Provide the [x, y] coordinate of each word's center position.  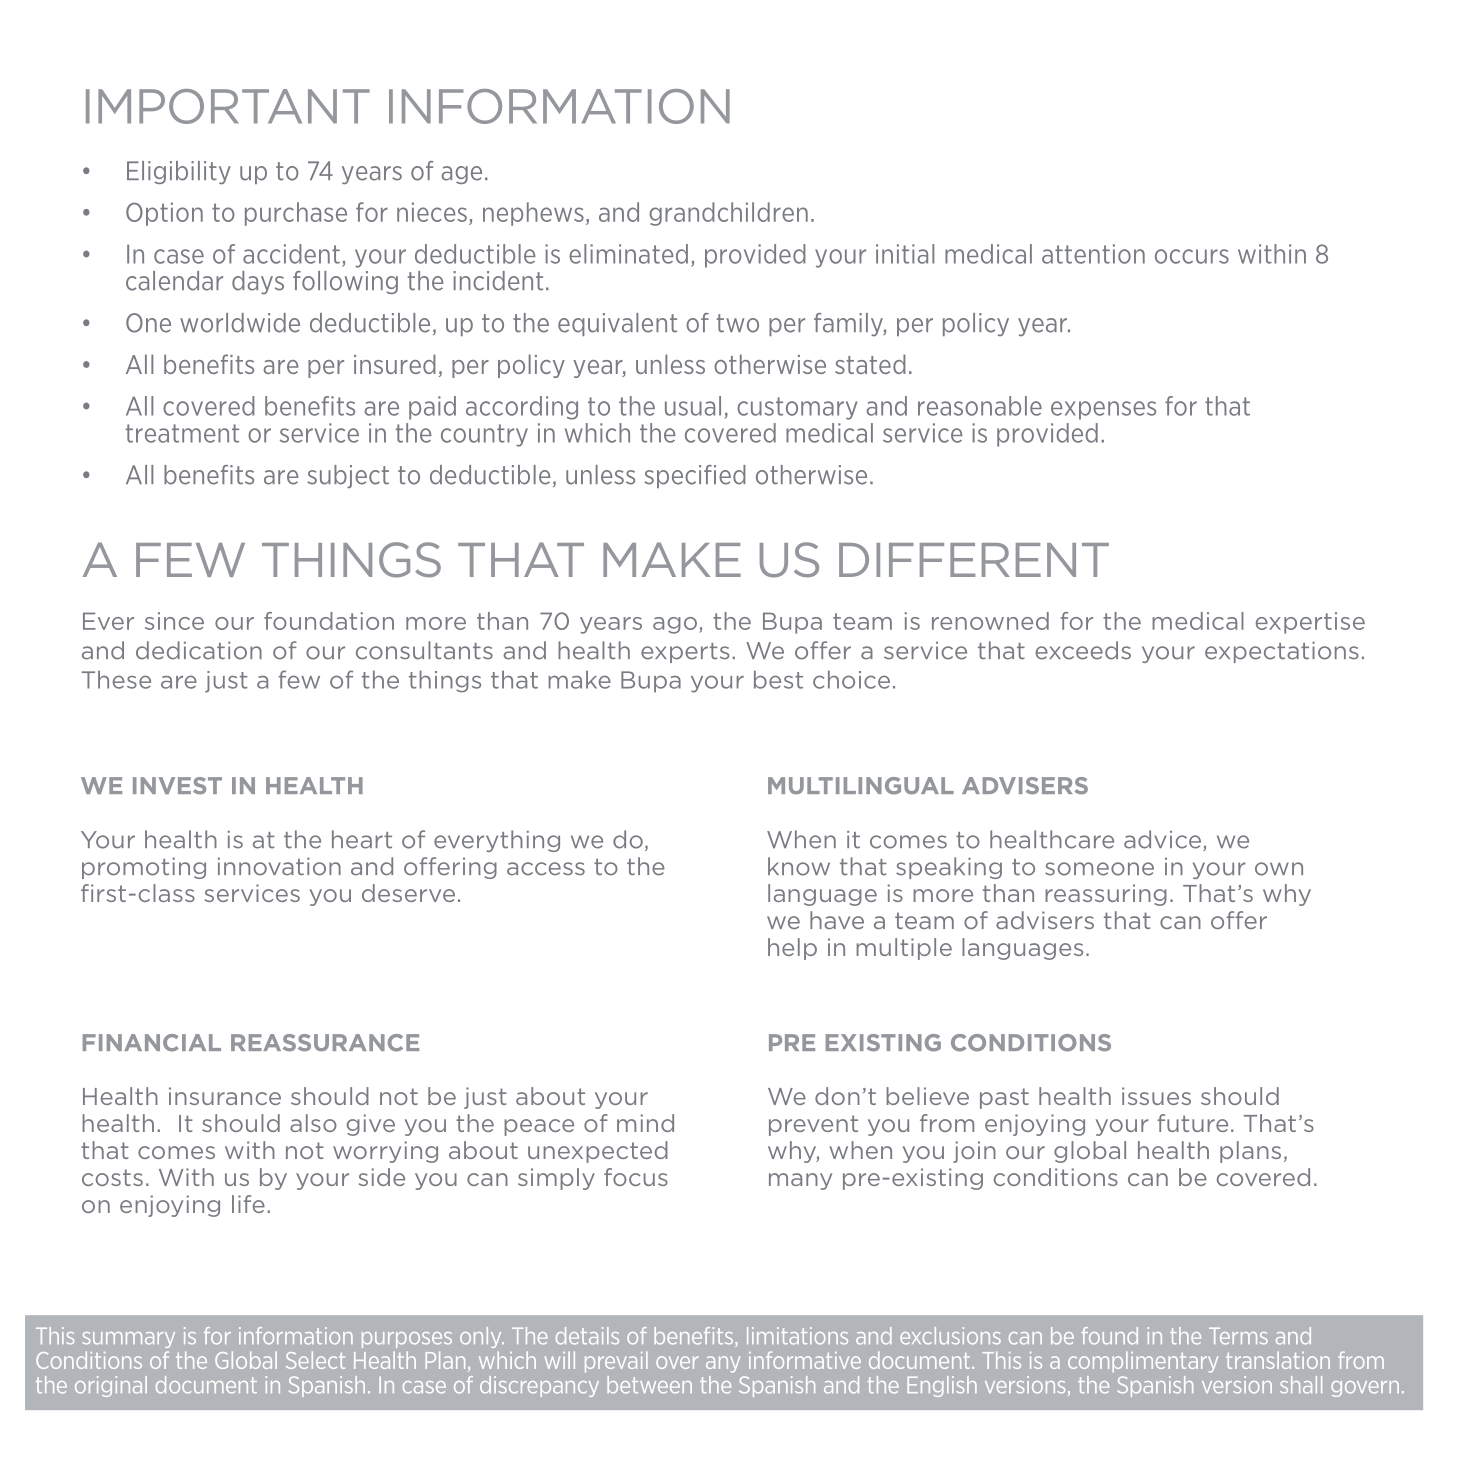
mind [645, 1123]
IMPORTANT [228, 106]
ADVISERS [1025, 786]
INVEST [177, 785]
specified [695, 476]
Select [315, 1360]
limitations [797, 1336]
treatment [182, 433]
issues [1156, 1096]
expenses [1103, 410]
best [778, 679]
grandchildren [728, 214]
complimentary [1143, 1362]
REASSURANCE [325, 1043]
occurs [1192, 256]
